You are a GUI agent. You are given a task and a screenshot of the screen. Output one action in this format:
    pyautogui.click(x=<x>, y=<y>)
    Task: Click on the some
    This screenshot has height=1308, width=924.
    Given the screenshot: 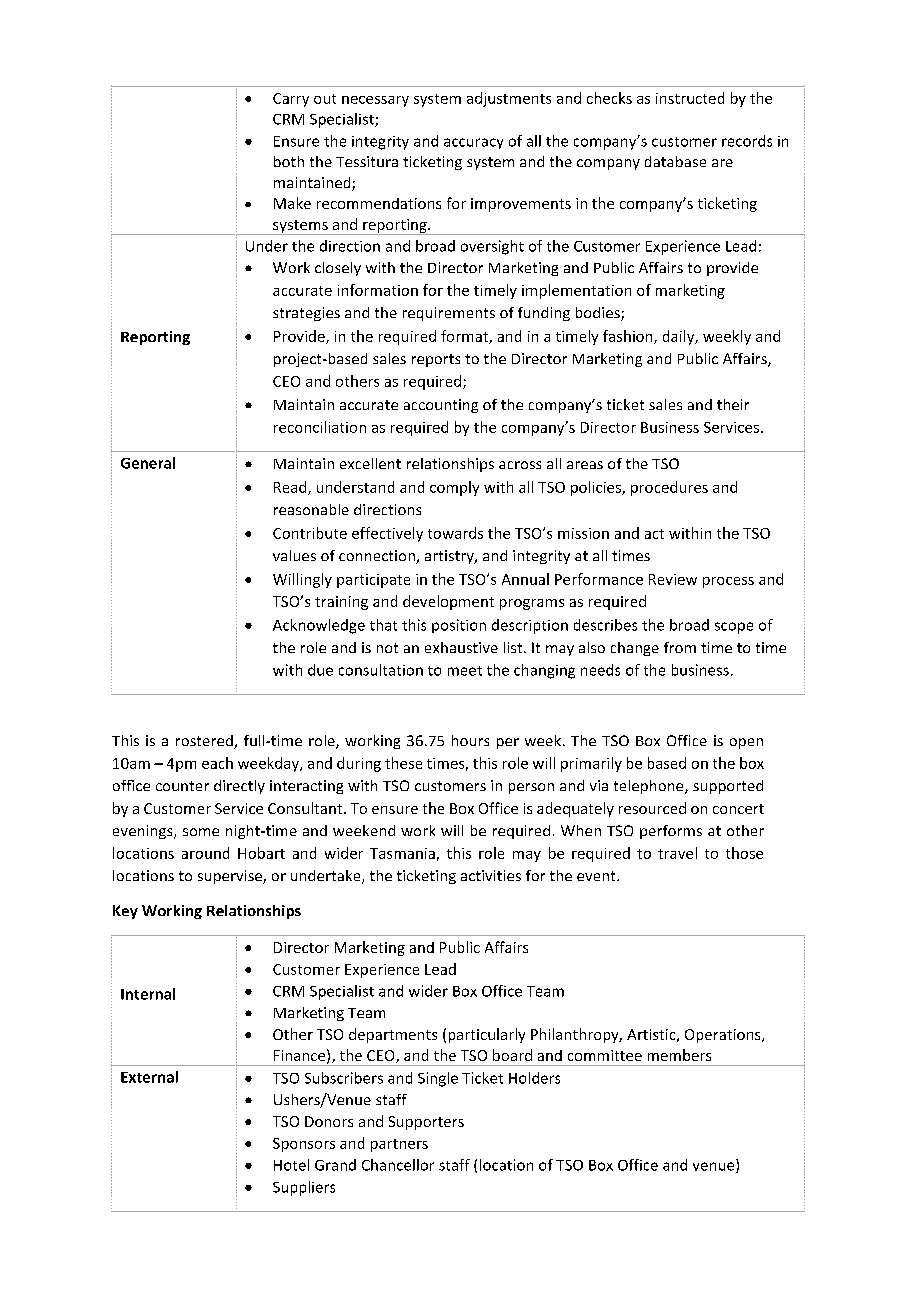 What is the action you would take?
    pyautogui.click(x=201, y=832)
